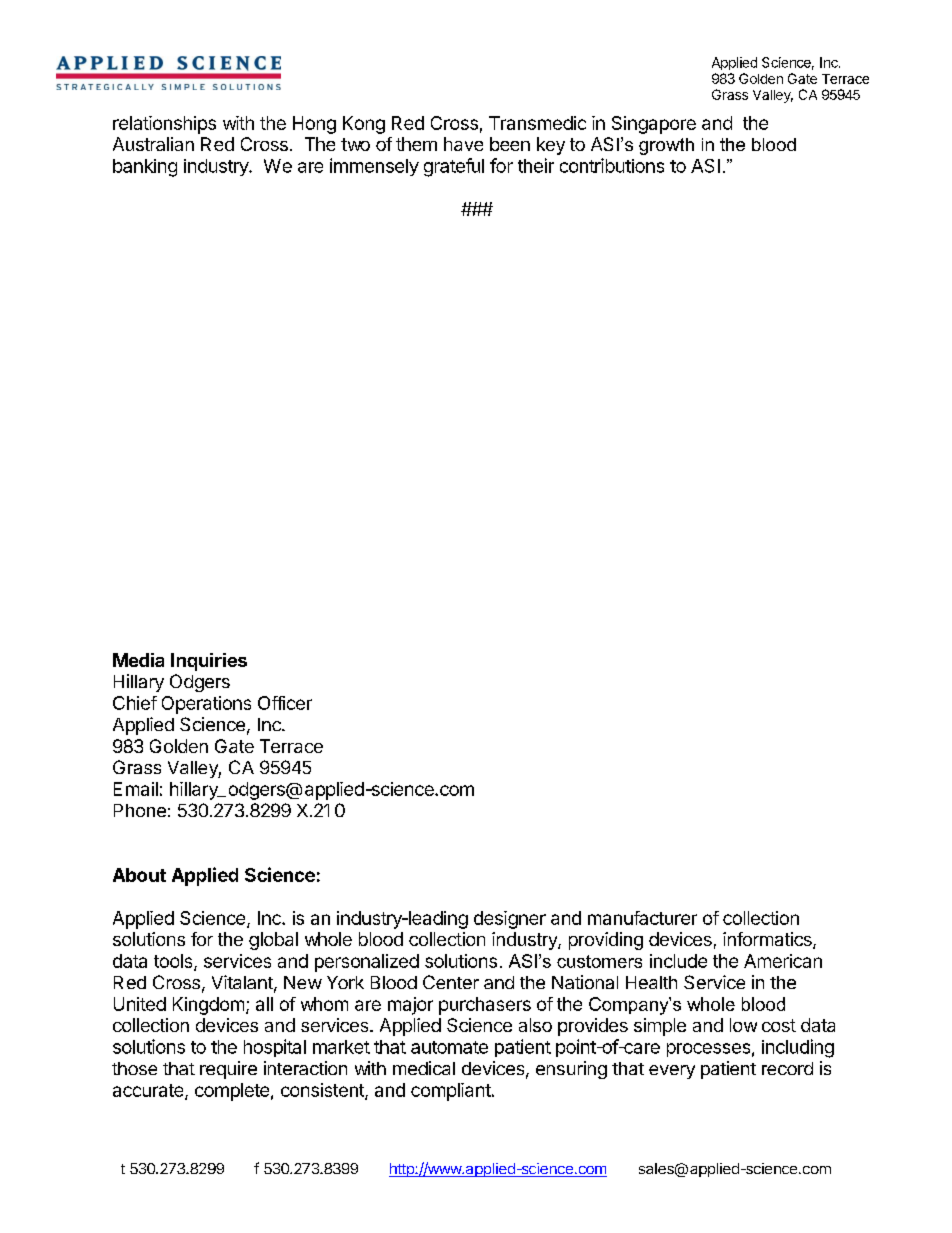 The height and width of the screenshot is (1233, 952). I want to click on have, so click(463, 144).
